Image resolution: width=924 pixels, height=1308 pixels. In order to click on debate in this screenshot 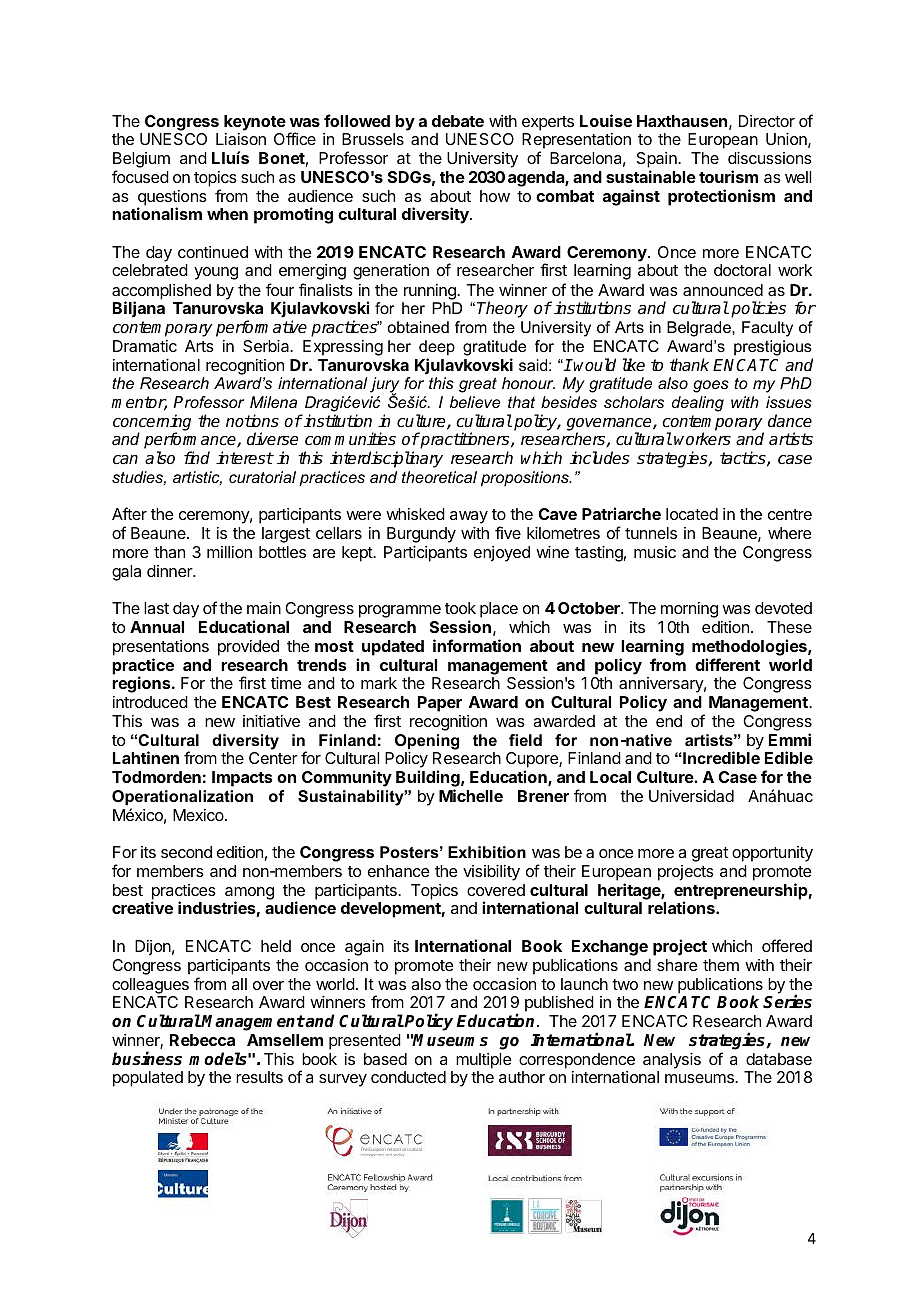, I will do `click(458, 121)`.
